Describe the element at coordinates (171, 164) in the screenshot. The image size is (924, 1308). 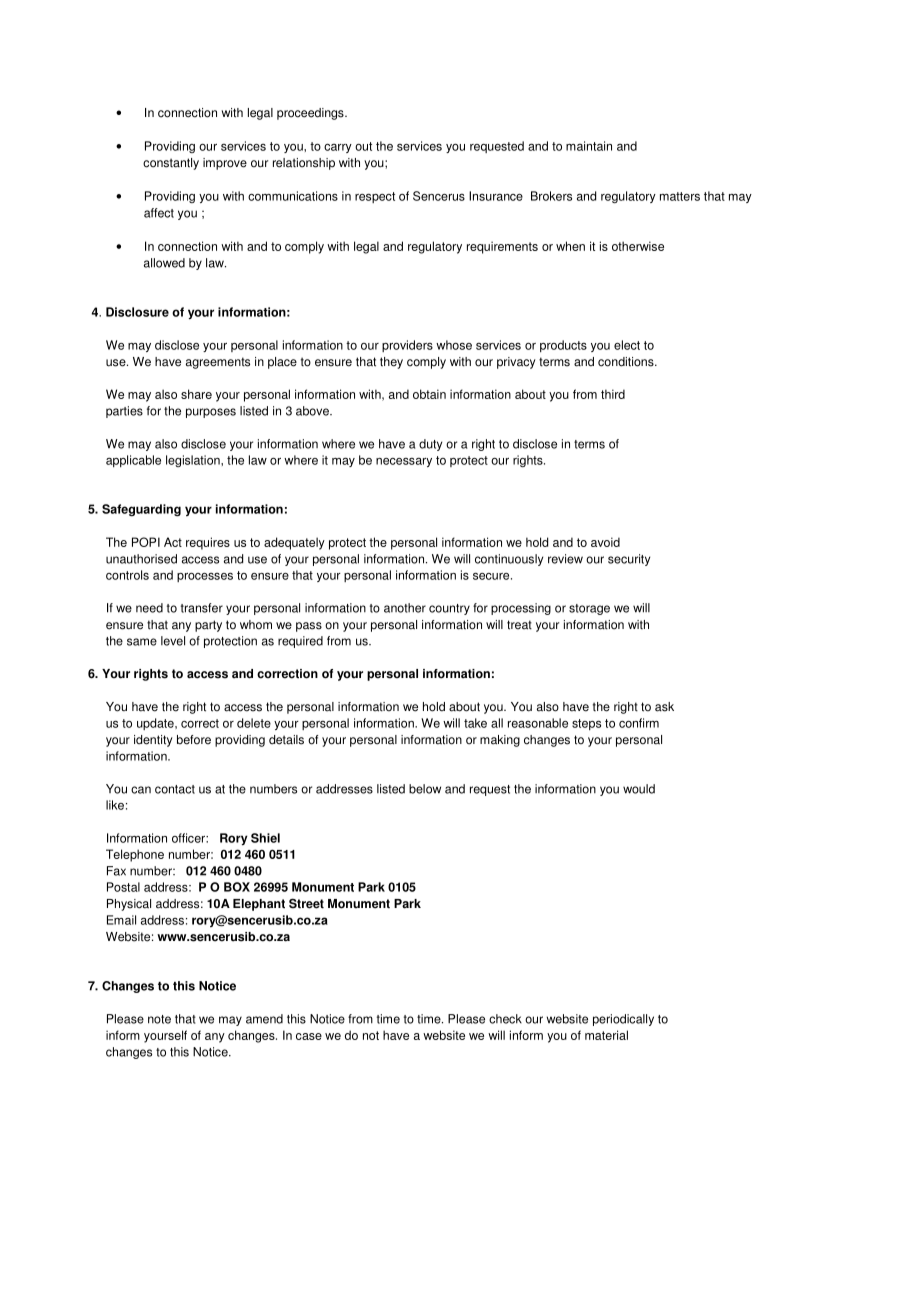
I see `constantly` at that location.
